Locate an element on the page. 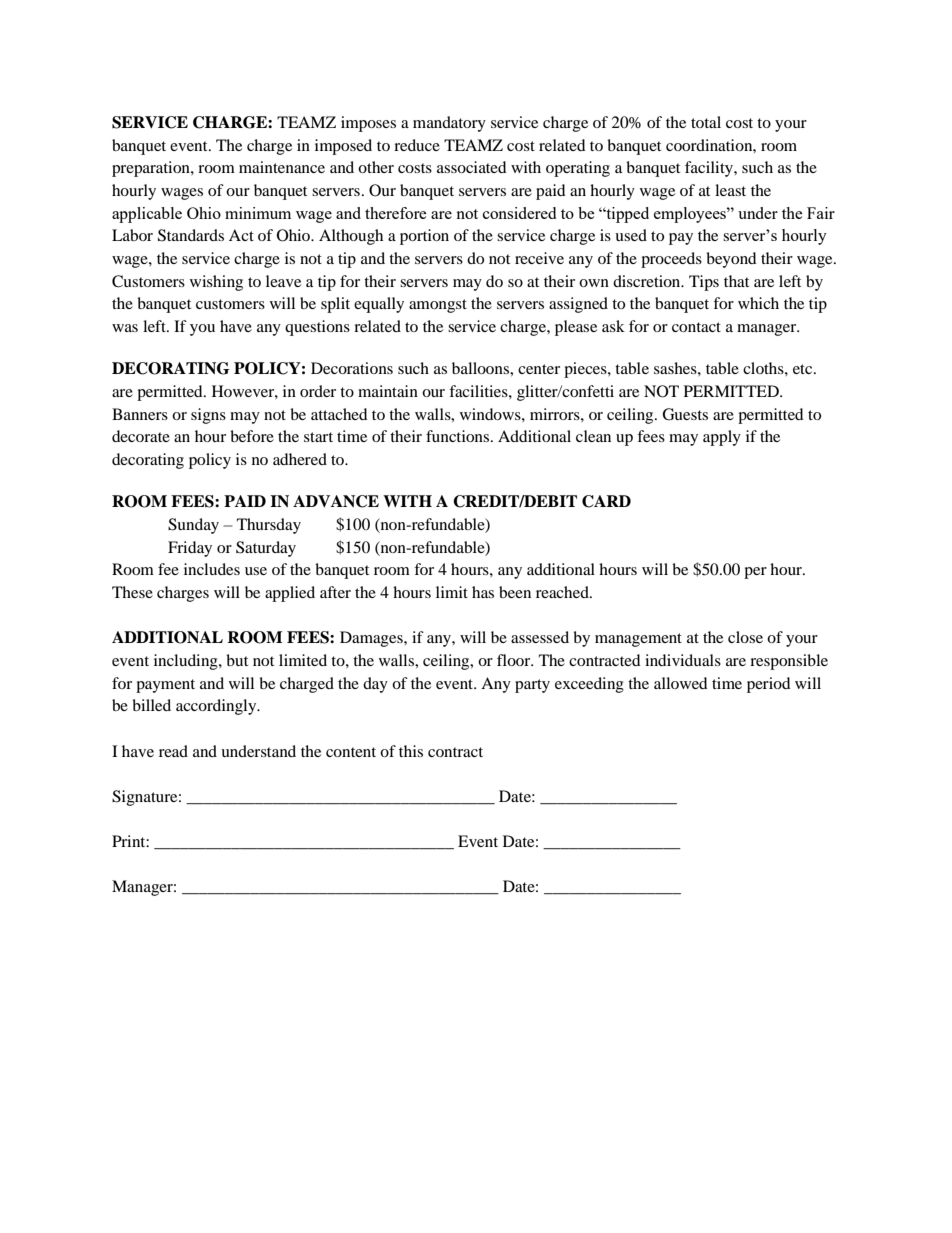  this is located at coordinates (411, 751).
